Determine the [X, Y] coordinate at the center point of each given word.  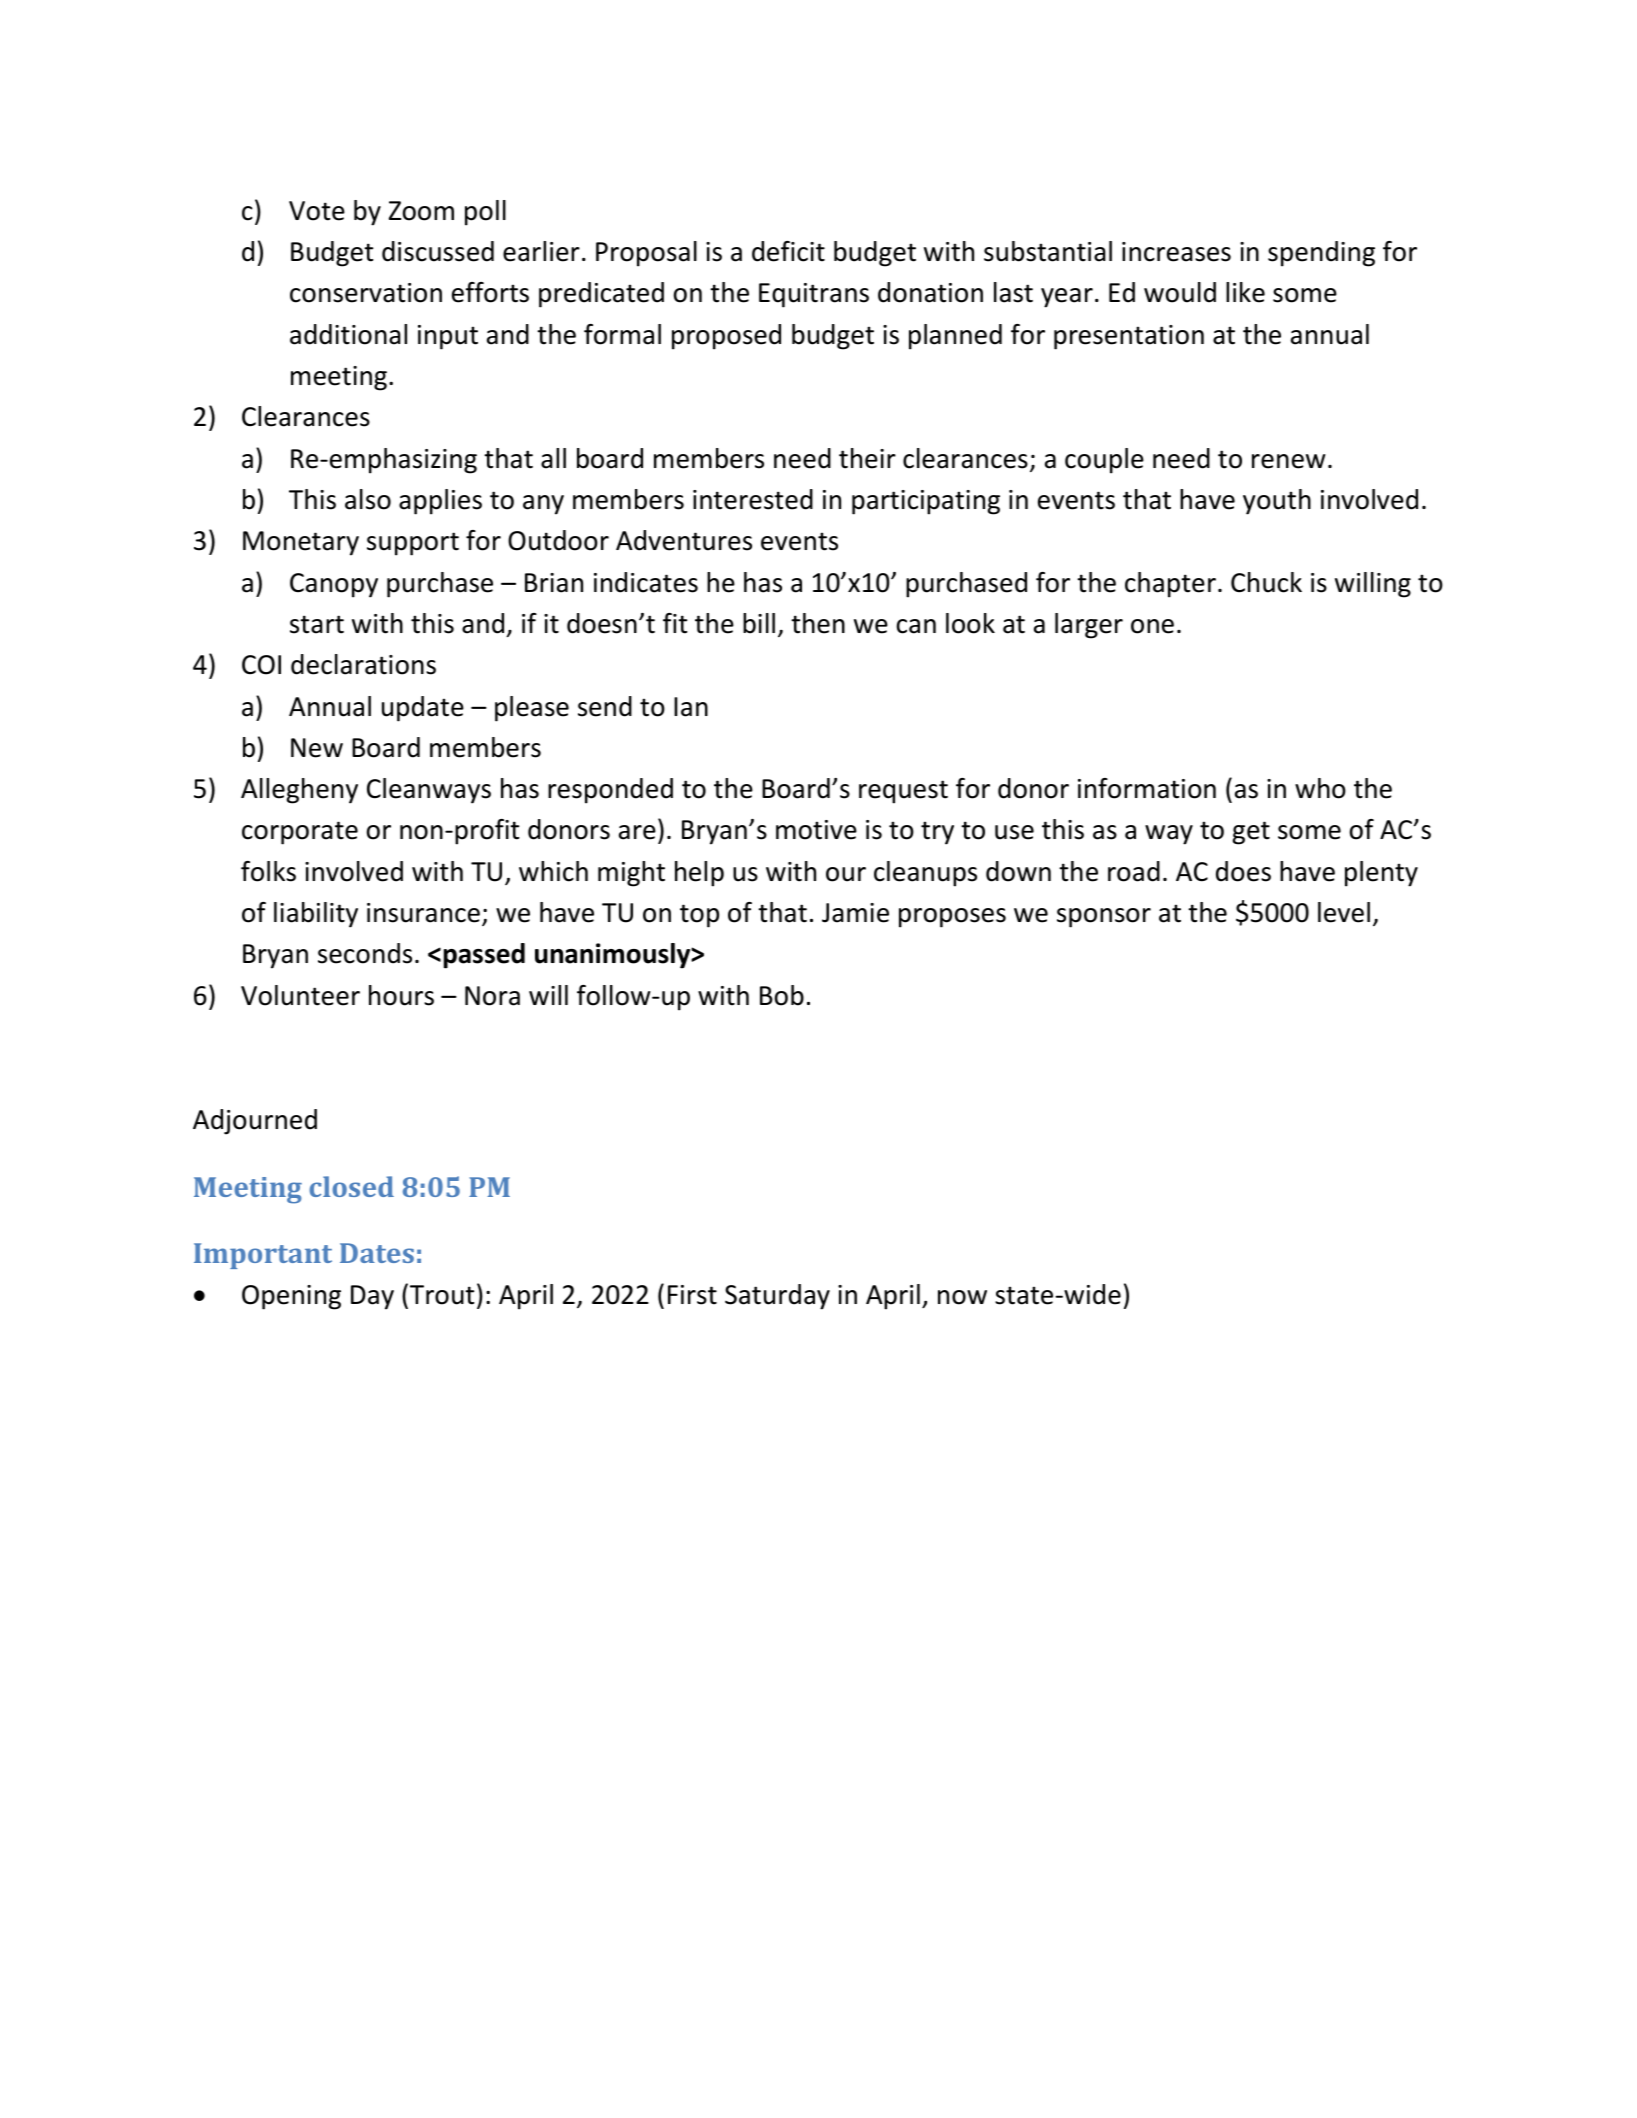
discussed [438, 251]
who [1320, 788]
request [903, 792]
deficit [788, 251]
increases [1176, 252]
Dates [377, 1253]
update [423, 709]
